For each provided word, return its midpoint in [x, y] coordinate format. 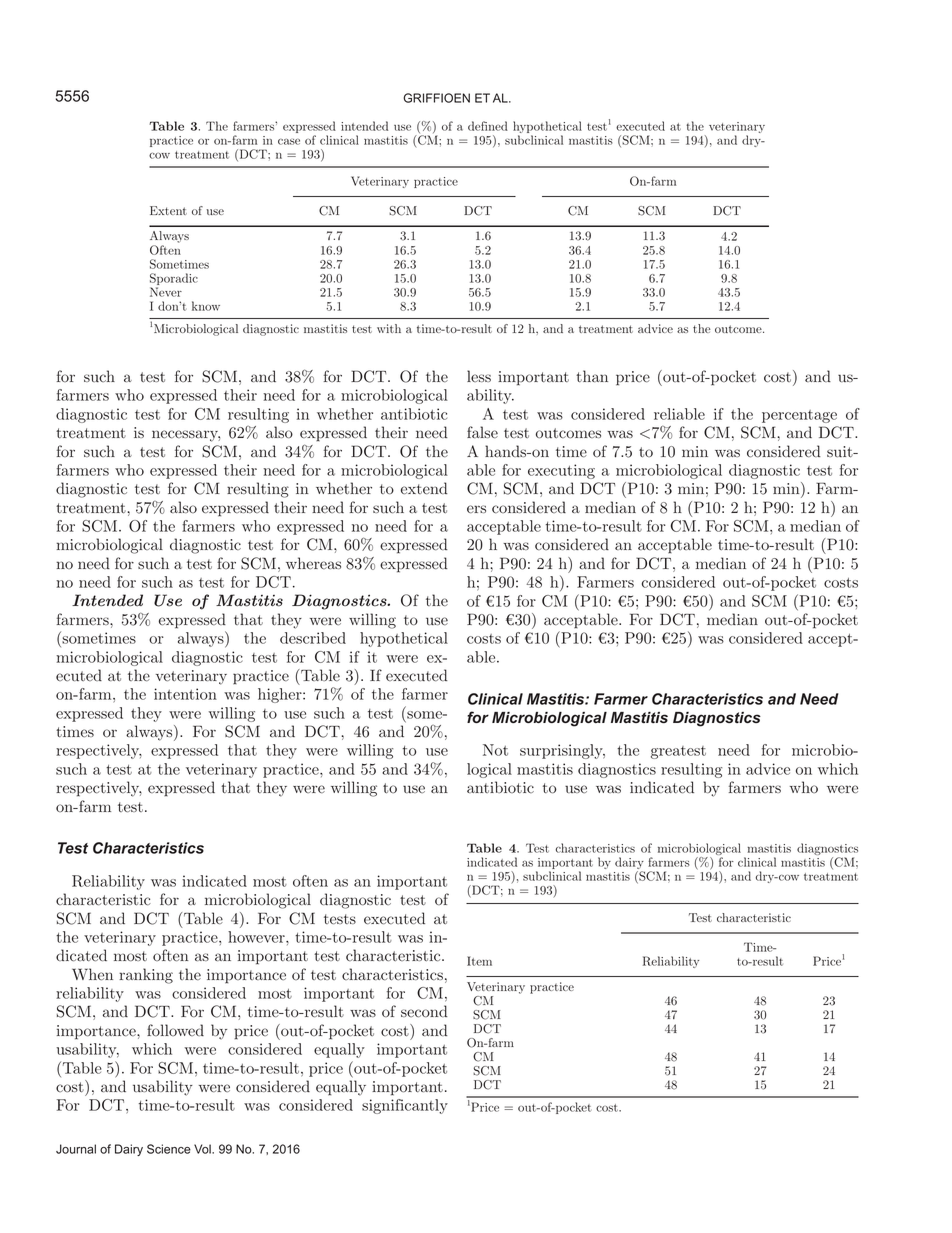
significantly [405, 1106]
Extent [168, 210]
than [592, 376]
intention [185, 694]
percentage [799, 416]
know [206, 306]
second [424, 1011]
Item [479, 961]
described [313, 638]
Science [169, 1149]
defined [488, 126]
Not [495, 750]
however [257, 937]
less [479, 376]
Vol [203, 1149]
